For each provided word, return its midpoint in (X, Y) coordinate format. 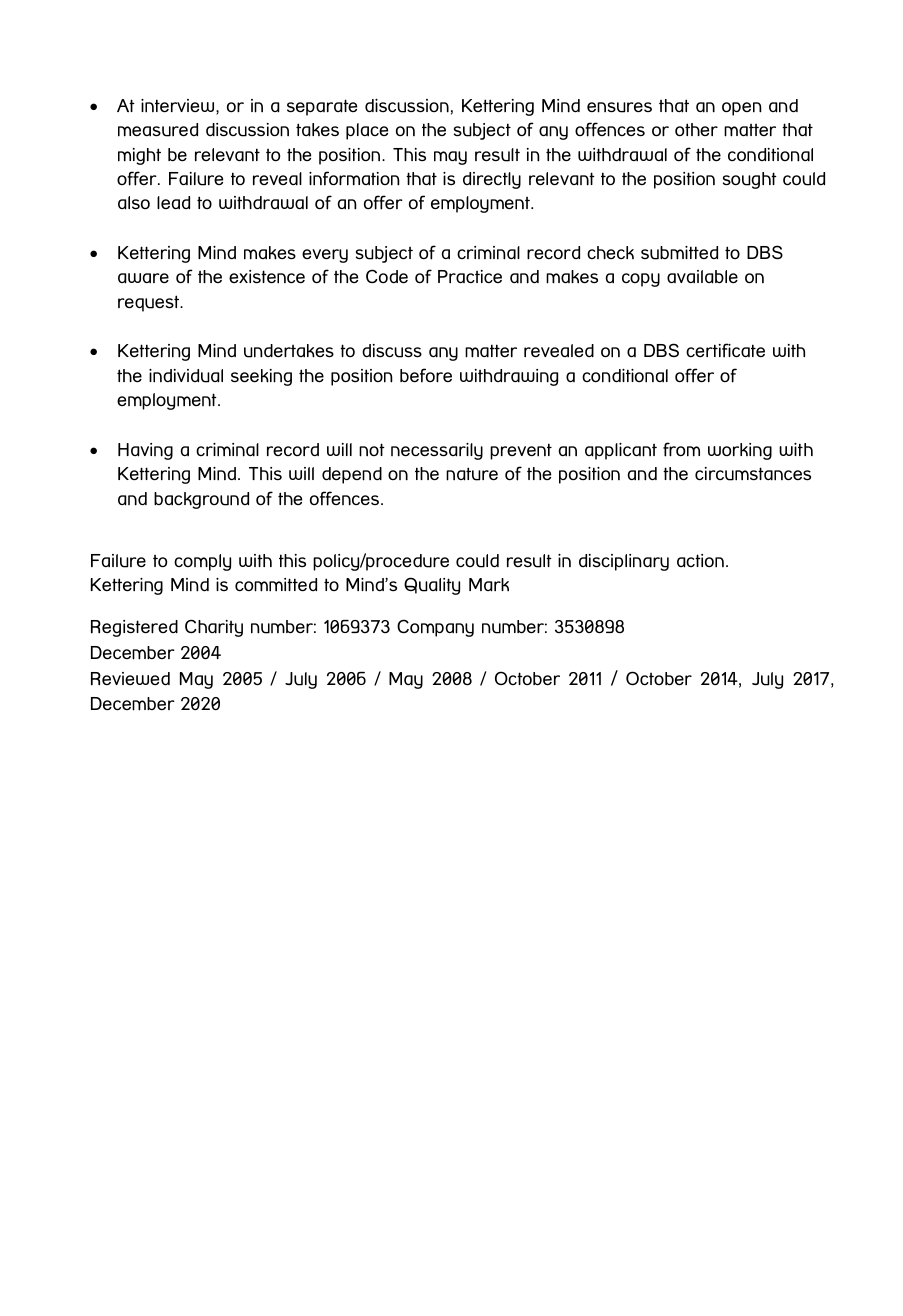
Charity (214, 628)
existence (267, 277)
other (696, 130)
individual (186, 376)
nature (472, 474)
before (426, 375)
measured (158, 130)
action (700, 561)
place (367, 131)
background (201, 500)
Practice (470, 276)
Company (435, 628)
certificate (725, 350)
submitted (679, 253)
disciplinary (624, 562)
